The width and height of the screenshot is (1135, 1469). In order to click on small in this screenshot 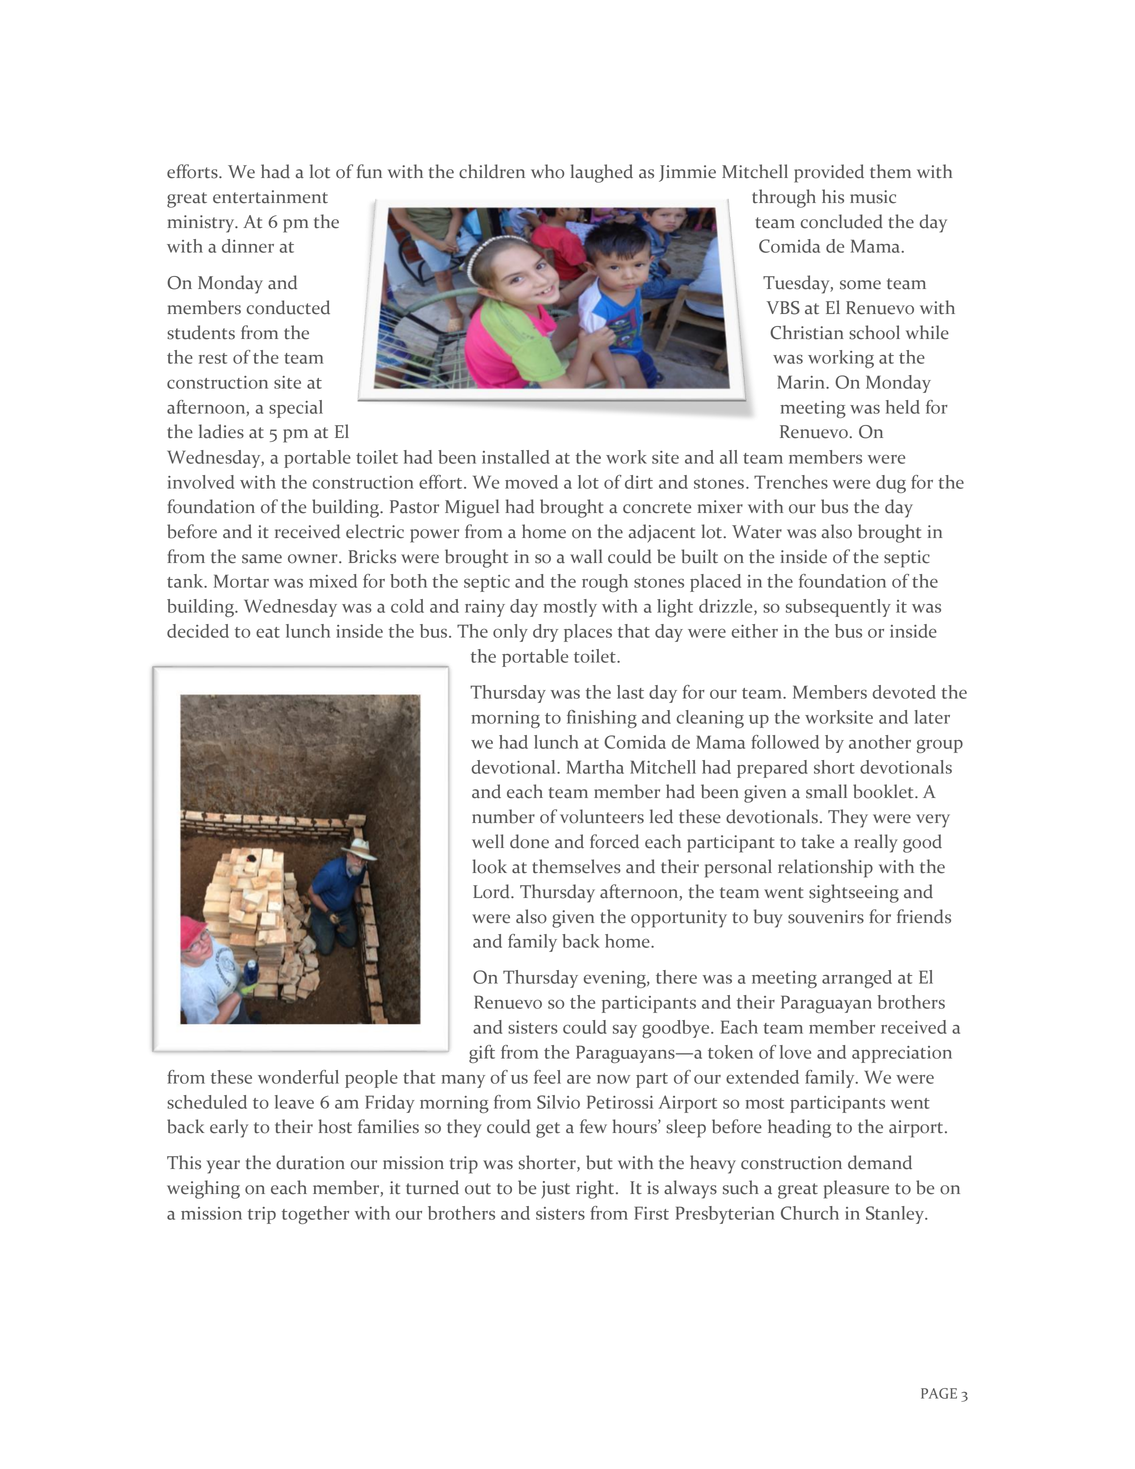, I will do `click(826, 791)`.
